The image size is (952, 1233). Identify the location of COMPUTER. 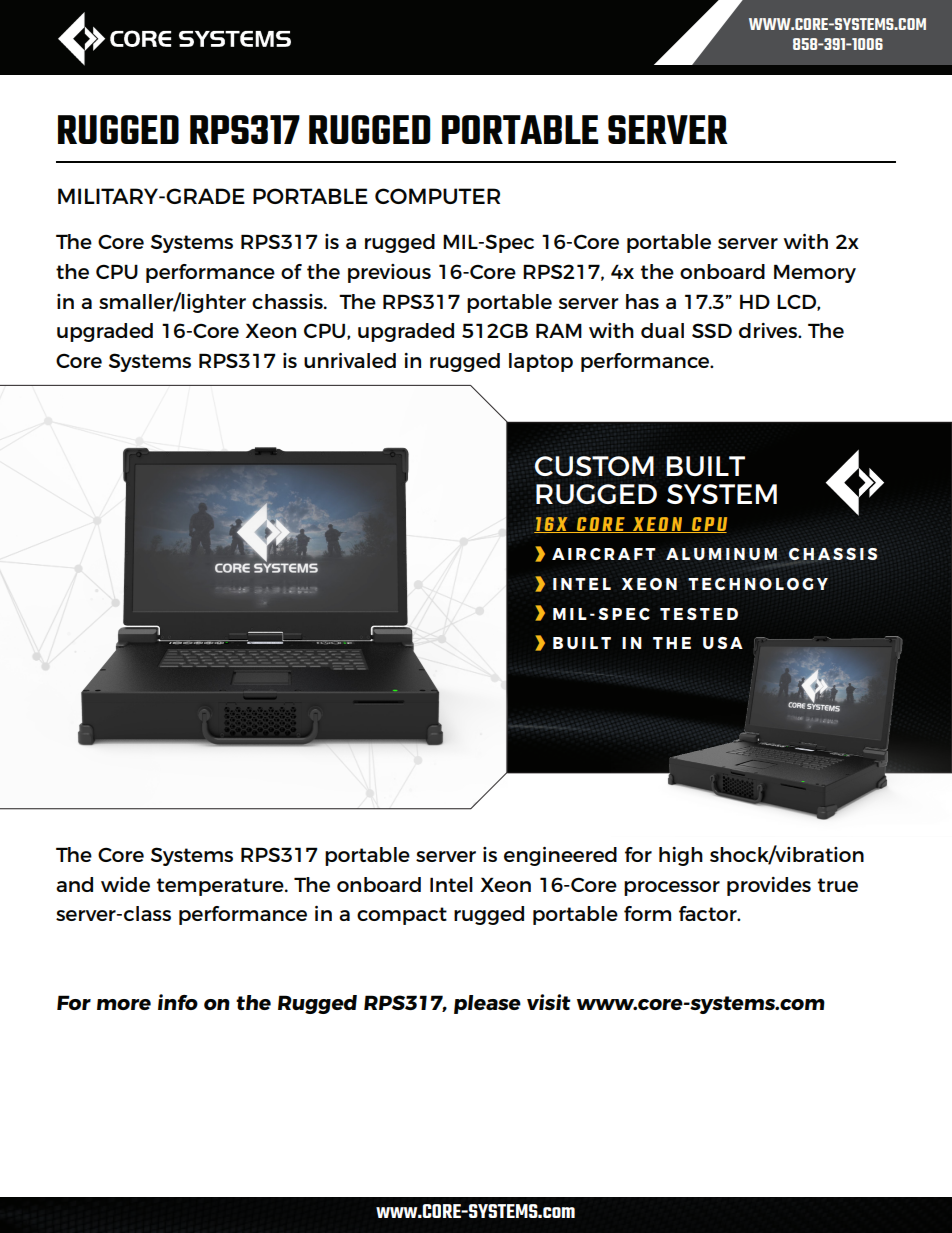
(437, 196).
